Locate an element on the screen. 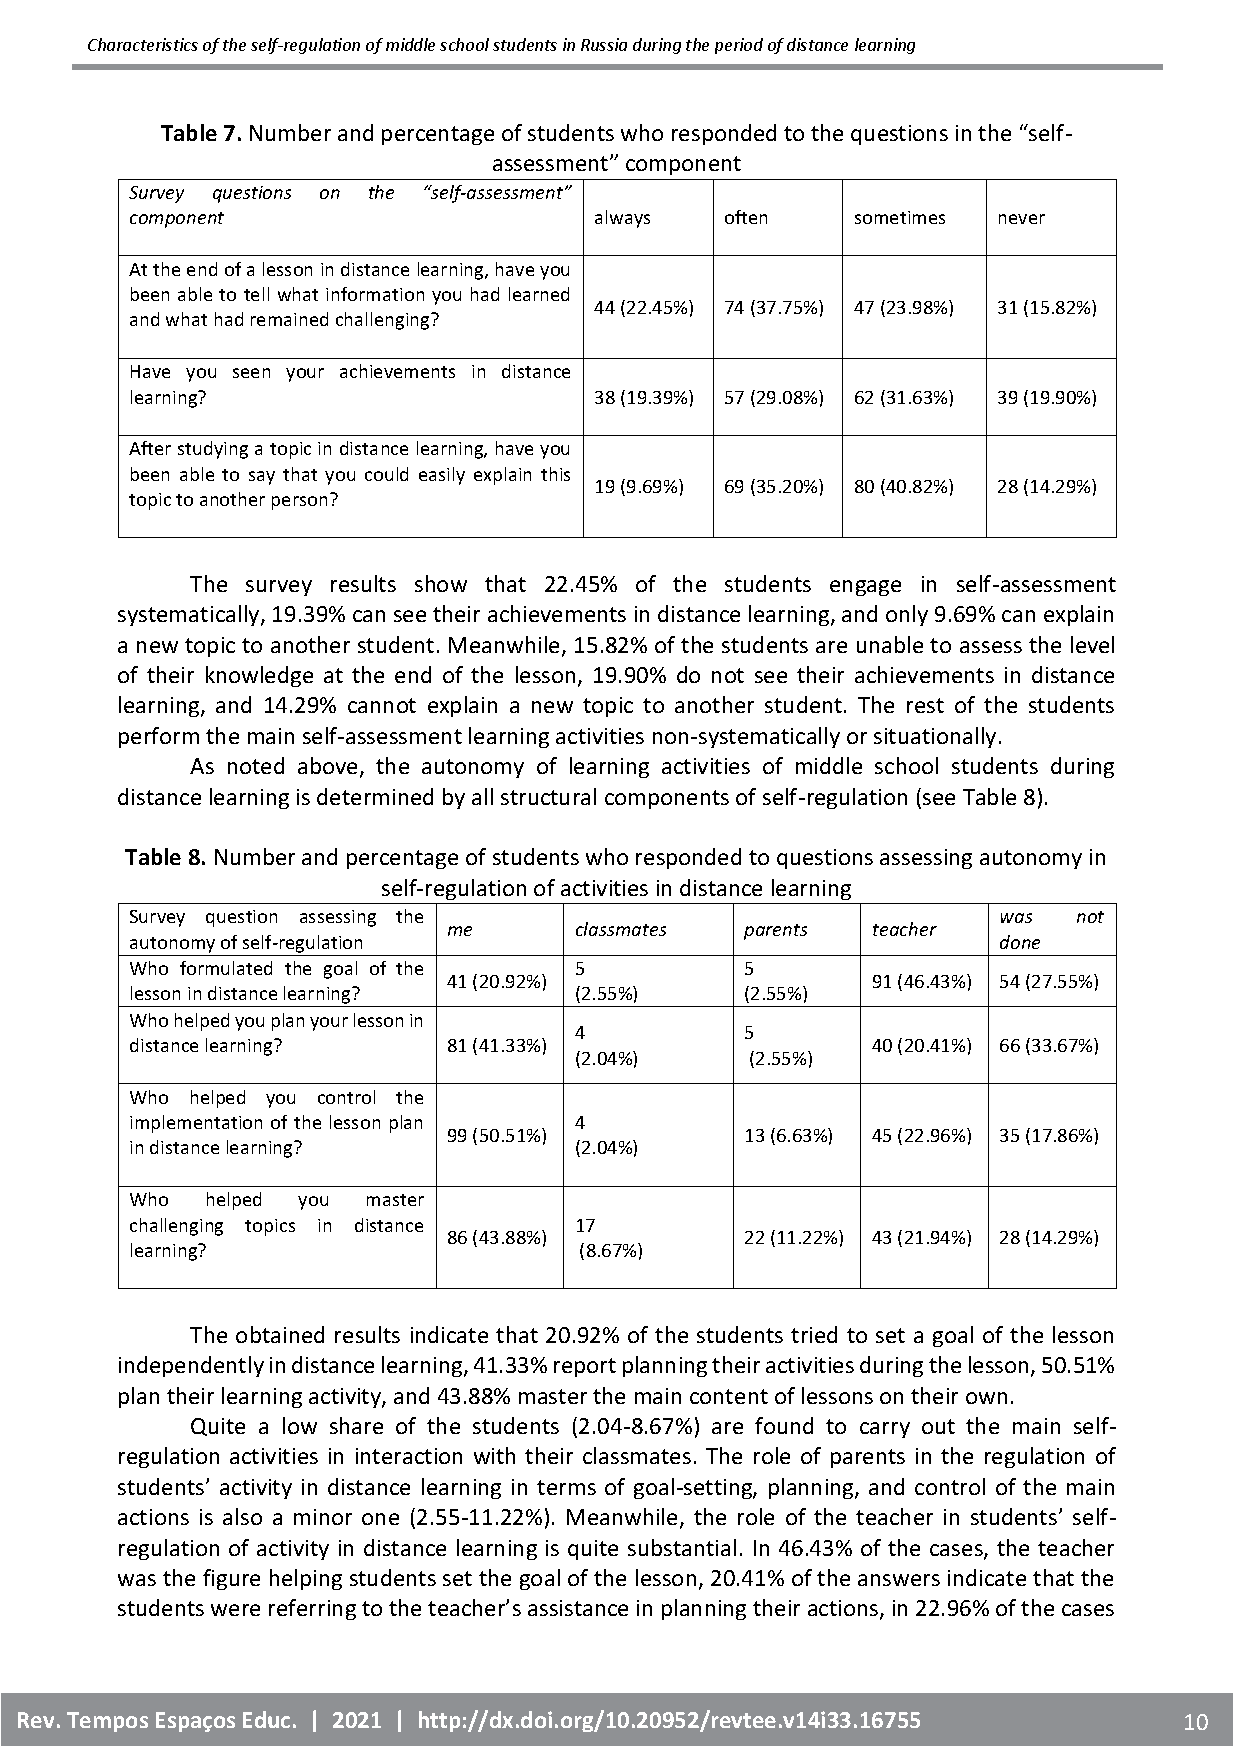 This screenshot has width=1234, height=1747. done is located at coordinates (1020, 942).
